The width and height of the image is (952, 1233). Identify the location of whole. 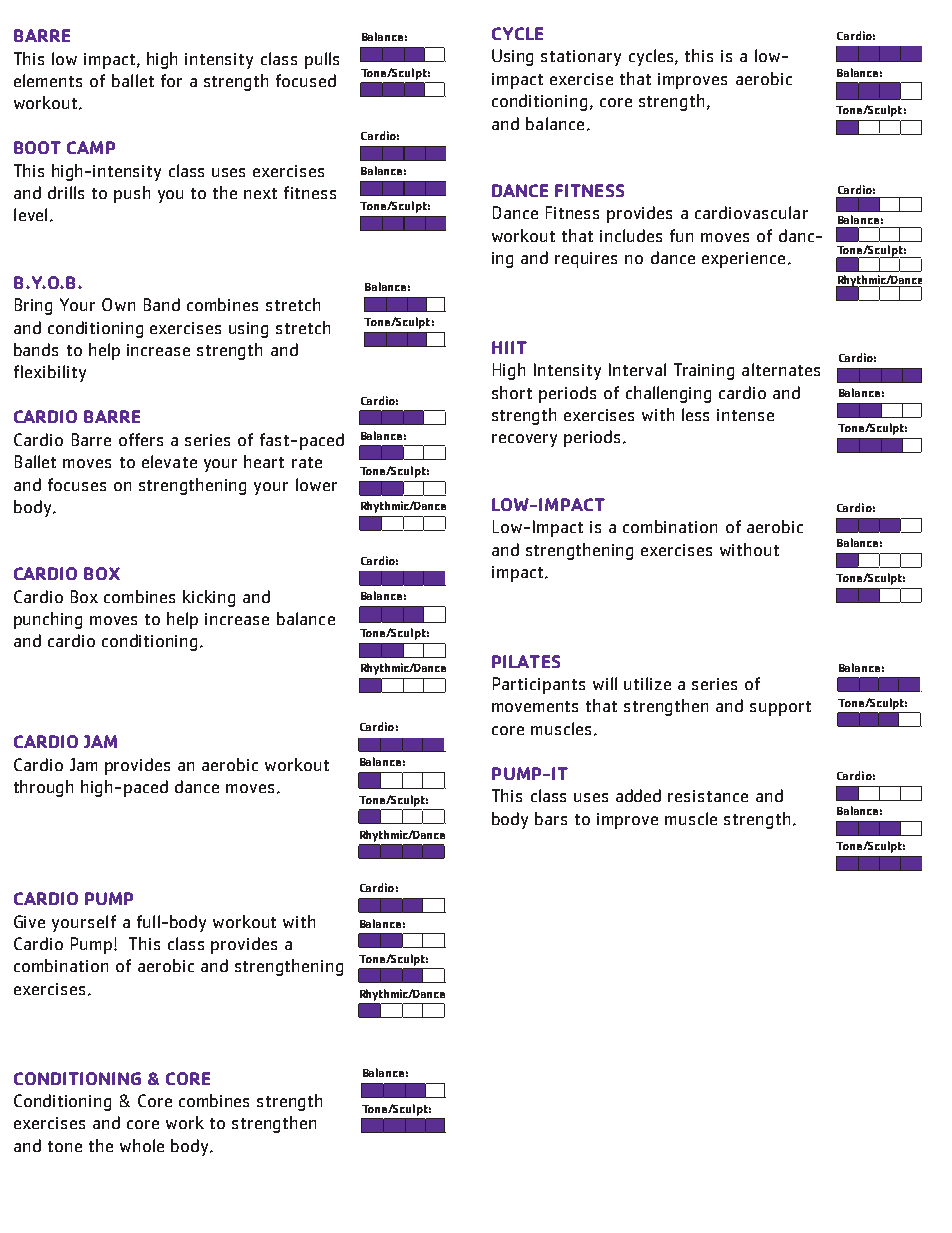
(142, 1145).
